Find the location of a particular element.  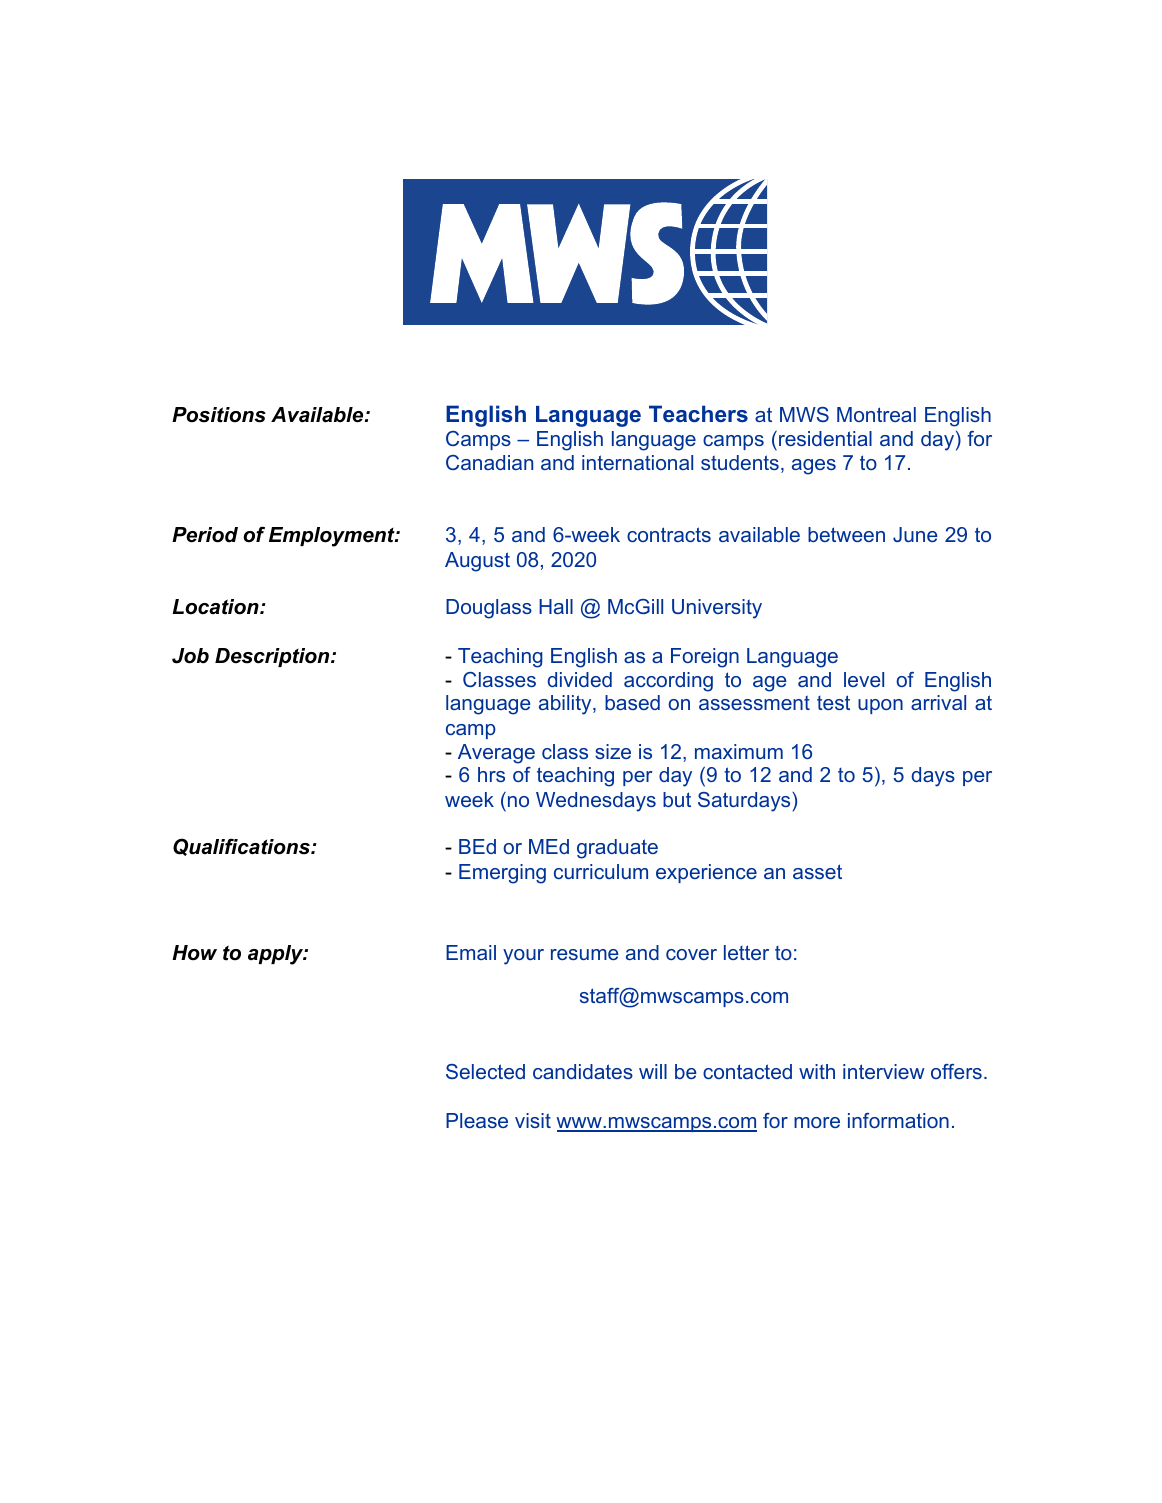

visit is located at coordinates (533, 1120).
